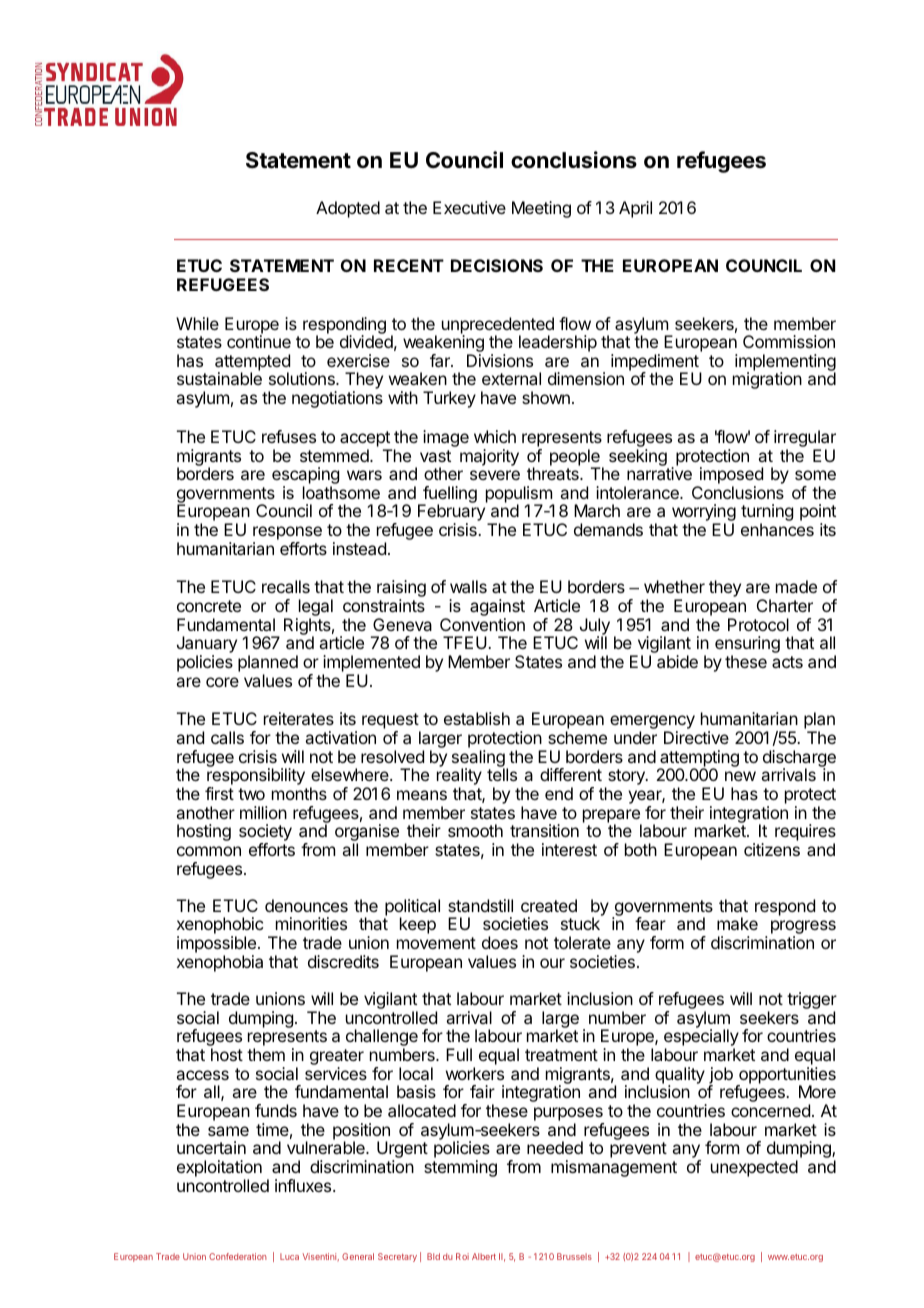 The image size is (924, 1308). Describe the element at coordinates (306, 905) in the screenshot. I see `denounces` at that location.
